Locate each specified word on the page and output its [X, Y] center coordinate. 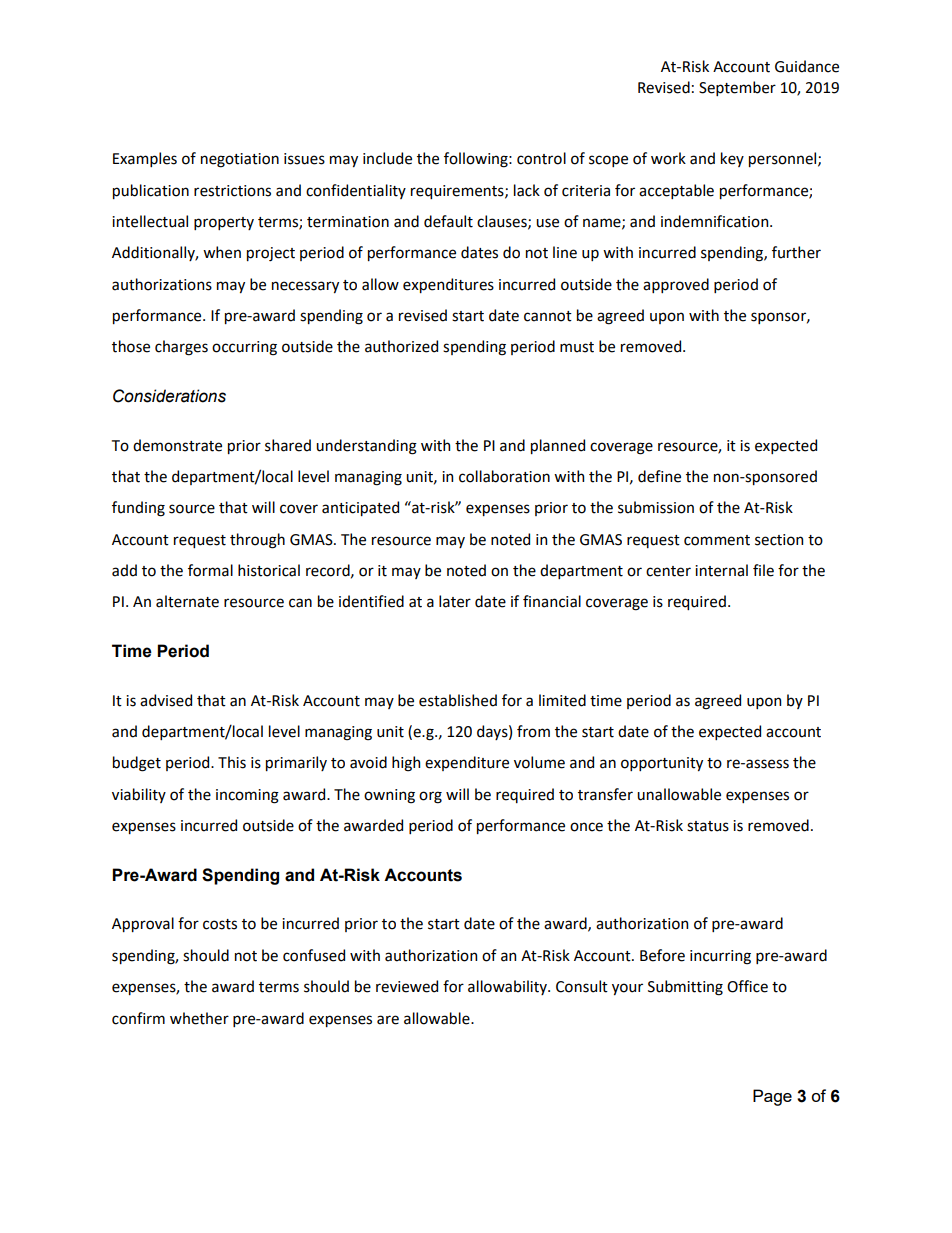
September [737, 88]
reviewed [407, 986]
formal [210, 570]
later [455, 601]
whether [199, 1018]
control [541, 158]
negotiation [240, 160]
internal [721, 570]
